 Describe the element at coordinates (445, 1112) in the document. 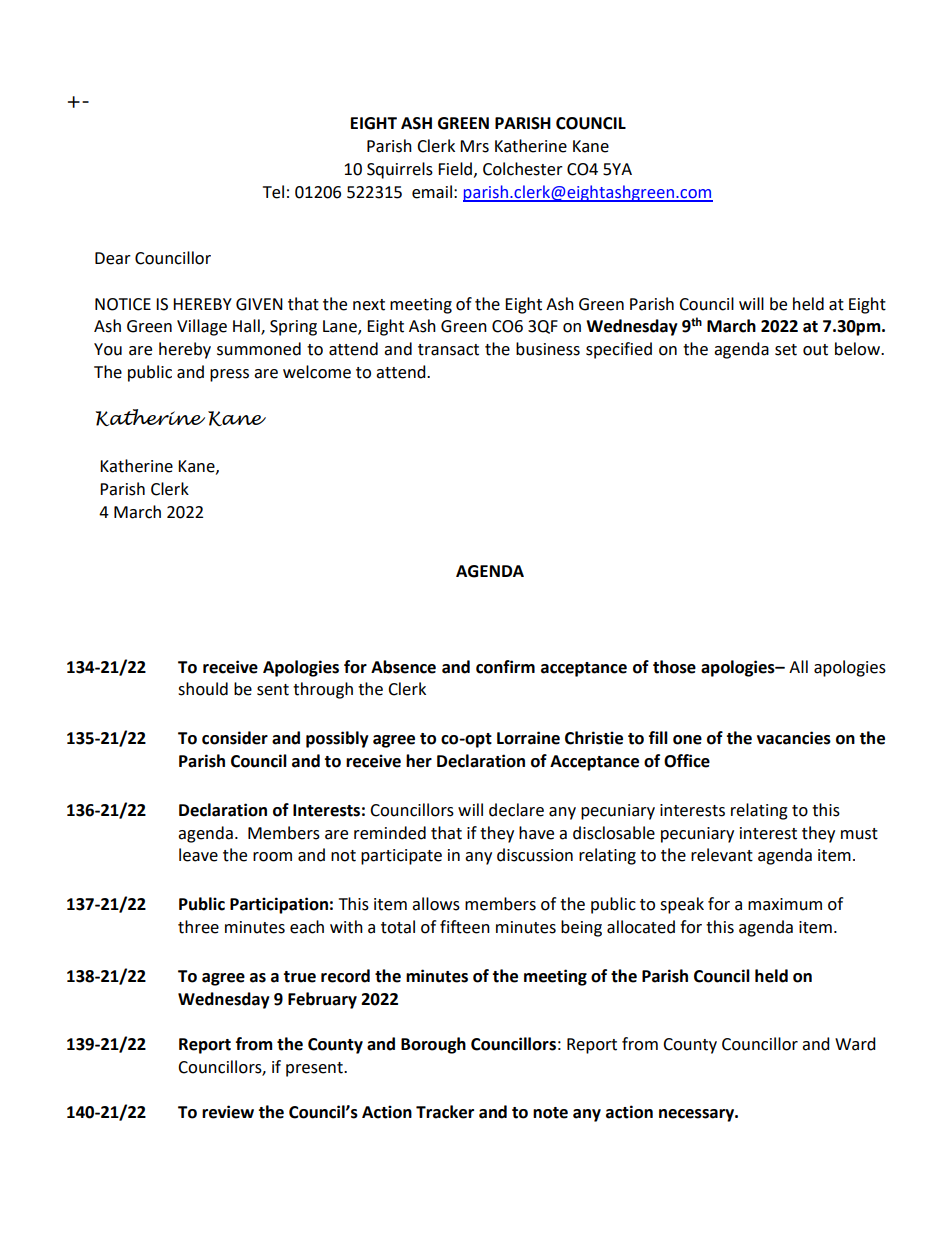

I see `Tracker` at that location.
